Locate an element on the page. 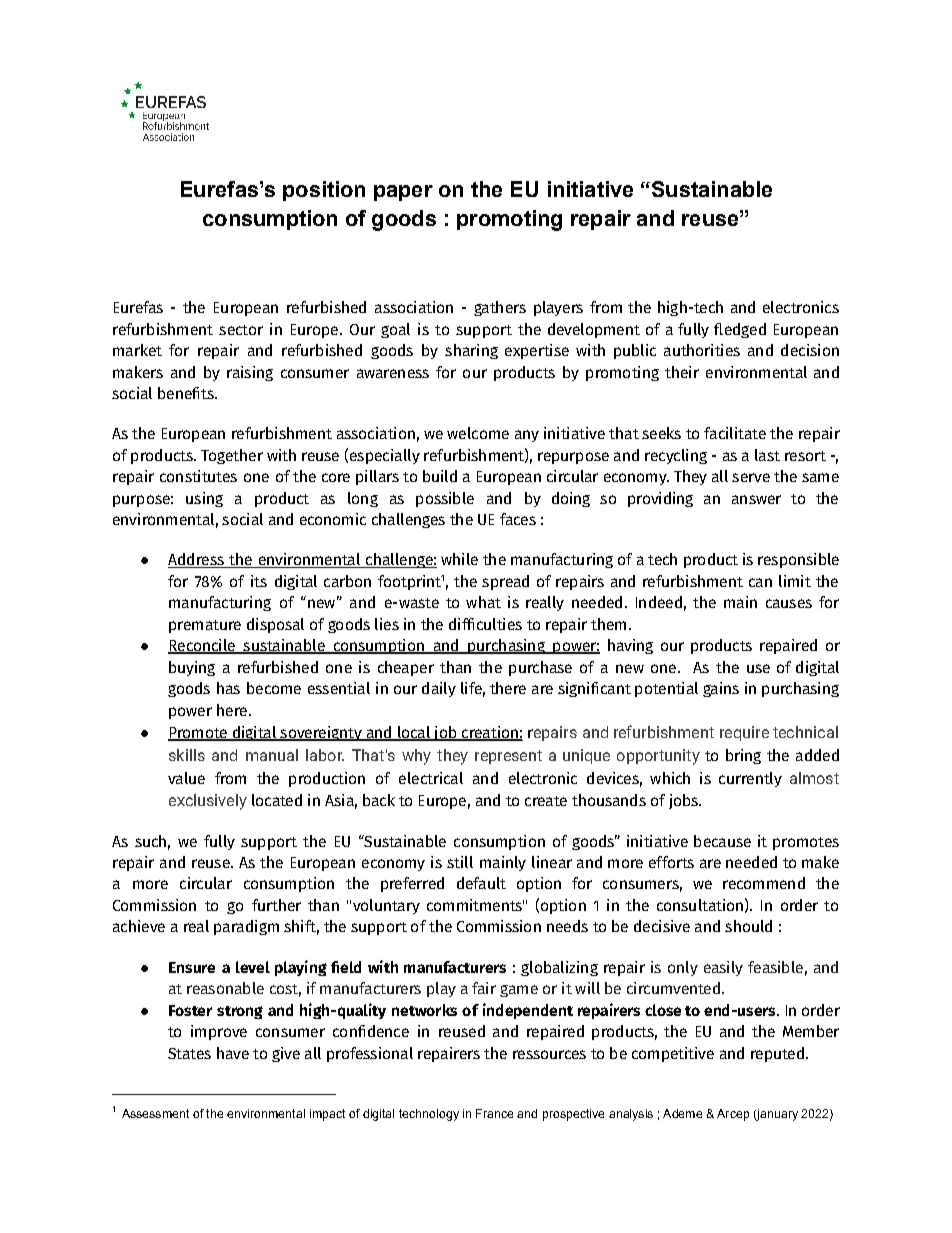 Image resolution: width=952 pixels, height=1233 pixels. facilitate is located at coordinates (735, 433).
